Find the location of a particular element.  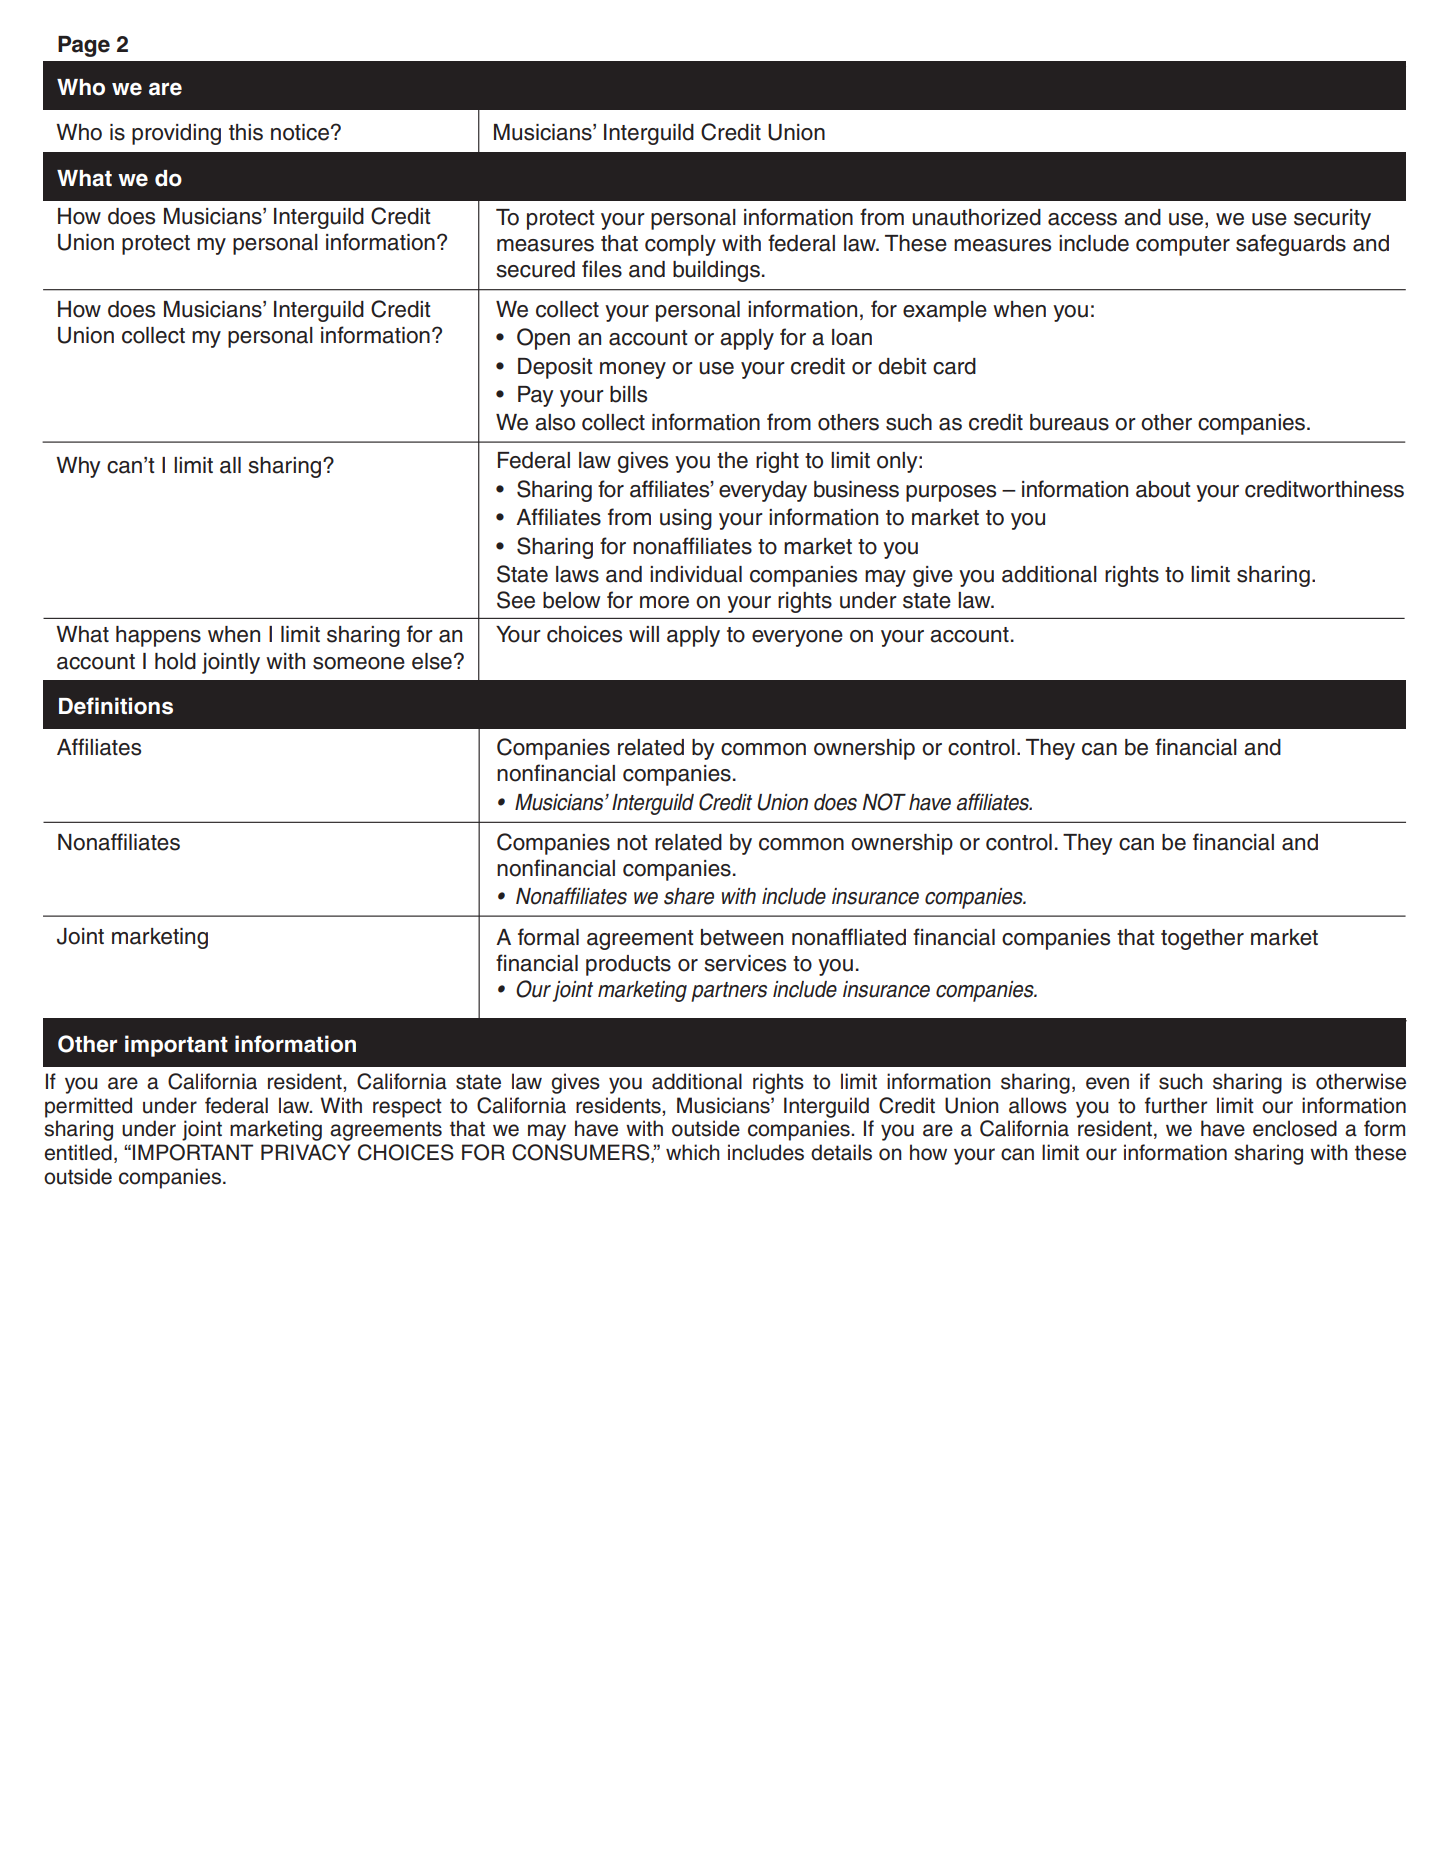

together is located at coordinates (1202, 939).
